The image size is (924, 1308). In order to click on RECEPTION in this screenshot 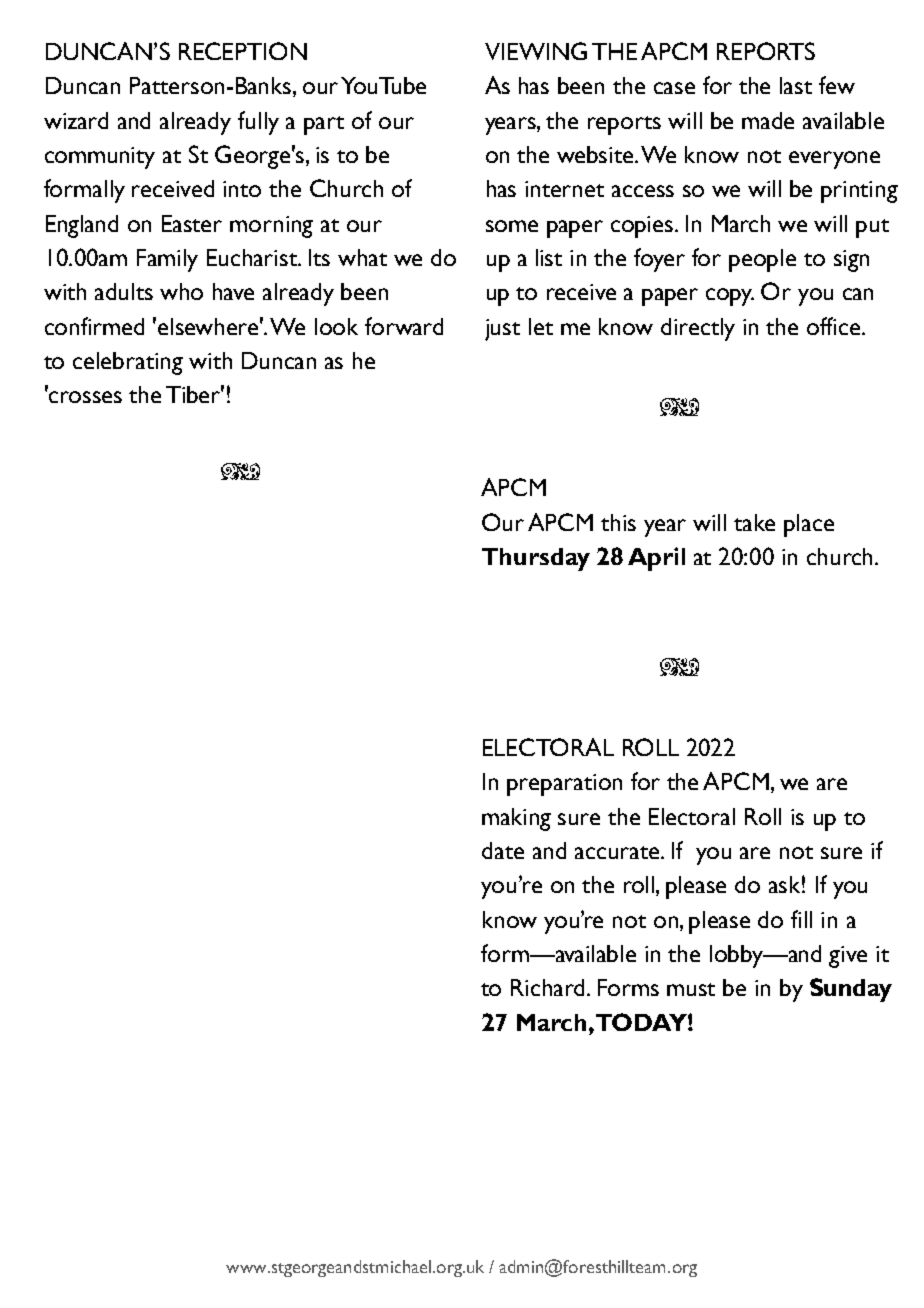, I will do `click(243, 51)`.
